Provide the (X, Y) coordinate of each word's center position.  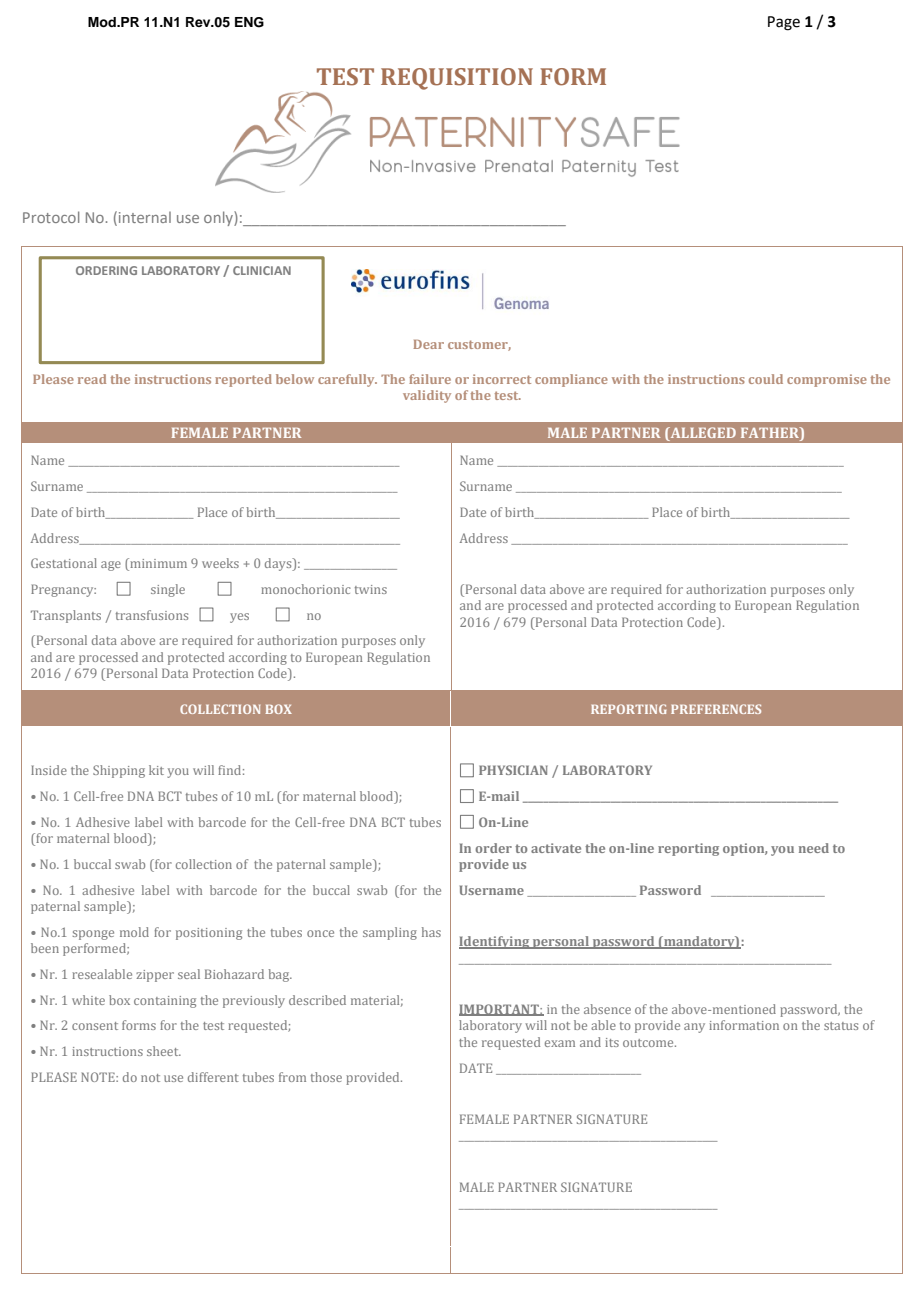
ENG (249, 22)
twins (371, 589)
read (92, 379)
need (814, 848)
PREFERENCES (716, 709)
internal (145, 217)
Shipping (119, 771)
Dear (428, 344)
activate (556, 848)
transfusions (152, 615)
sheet (164, 1051)
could (766, 379)
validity (427, 396)
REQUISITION (457, 79)
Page (784, 23)
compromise (827, 380)
